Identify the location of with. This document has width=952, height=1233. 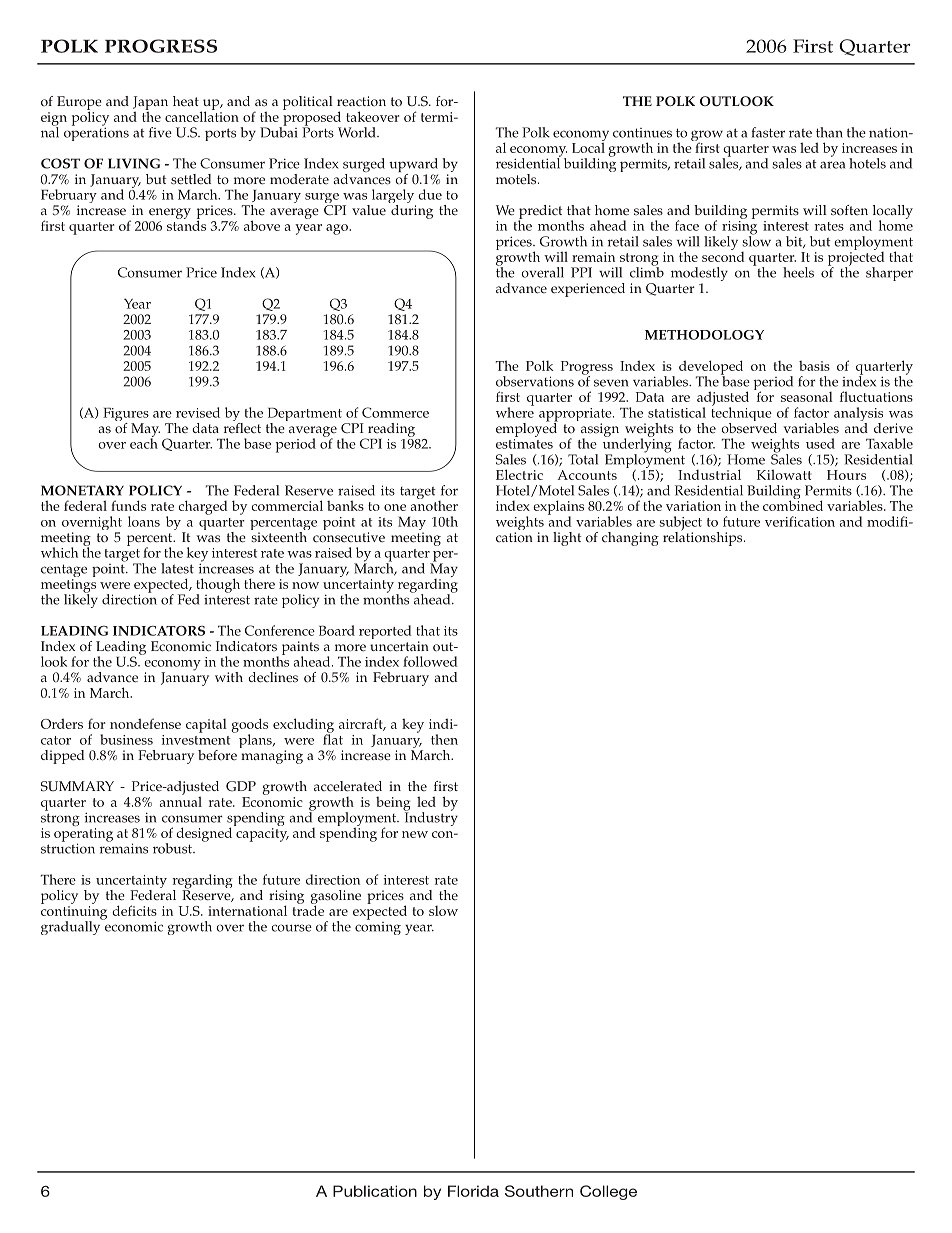
(229, 677).
